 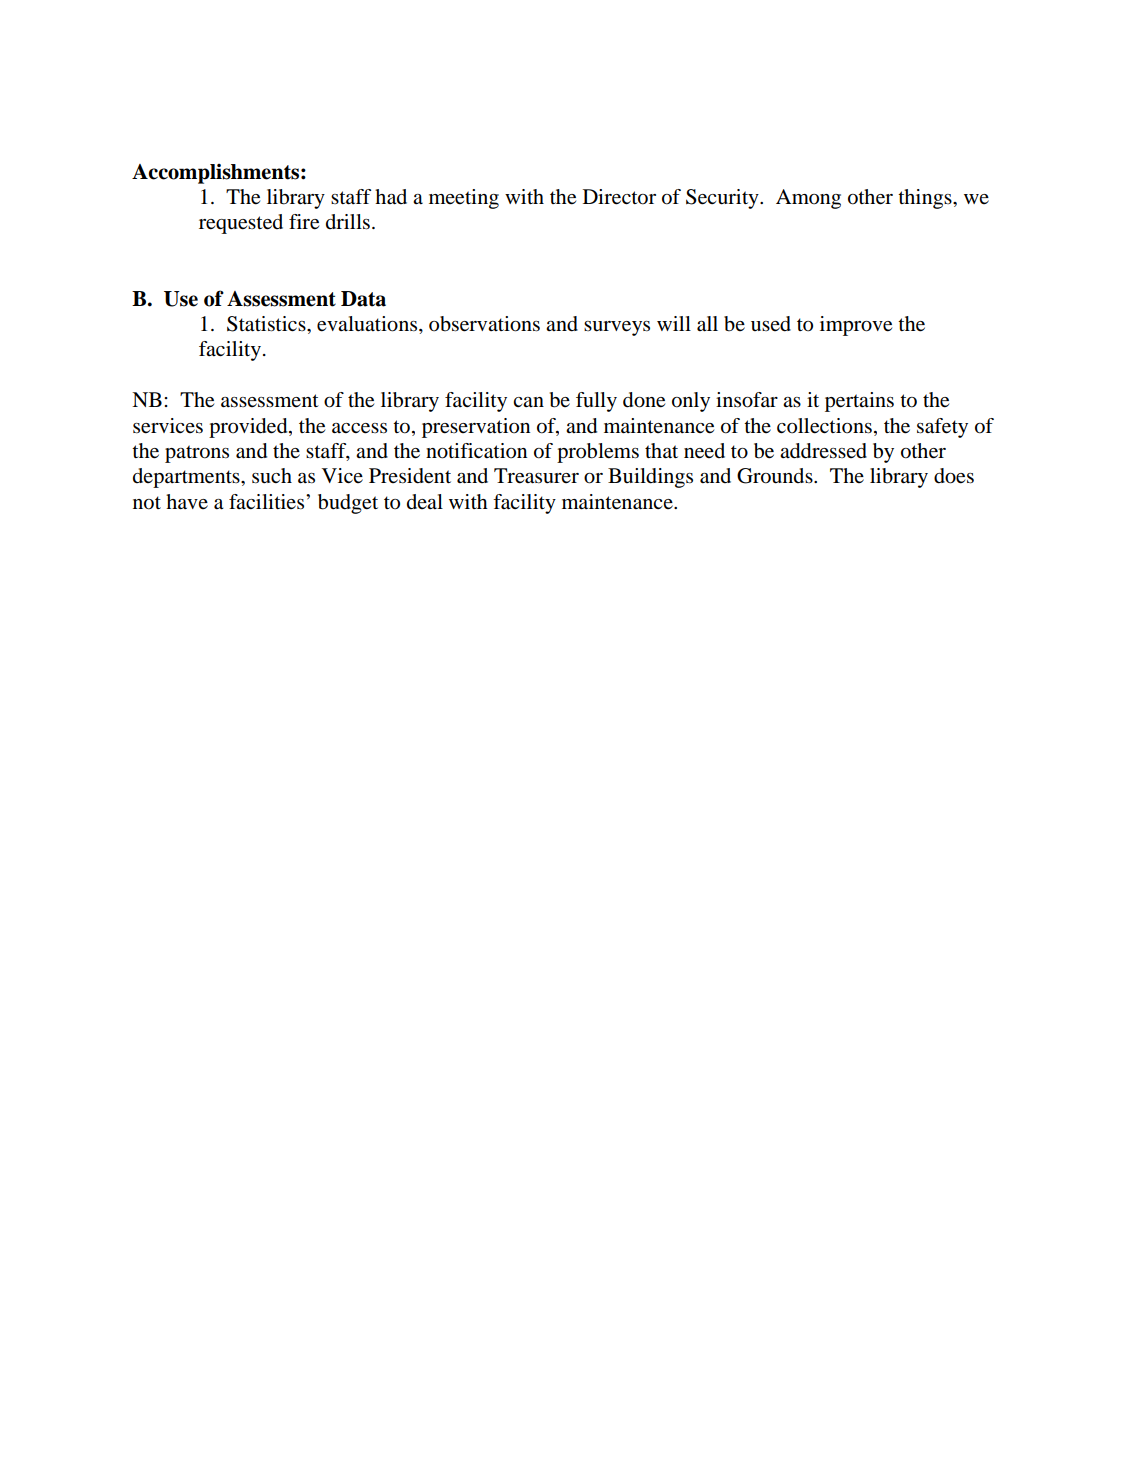 What do you see at coordinates (808, 199) in the screenshot?
I see `Among` at bounding box center [808, 199].
